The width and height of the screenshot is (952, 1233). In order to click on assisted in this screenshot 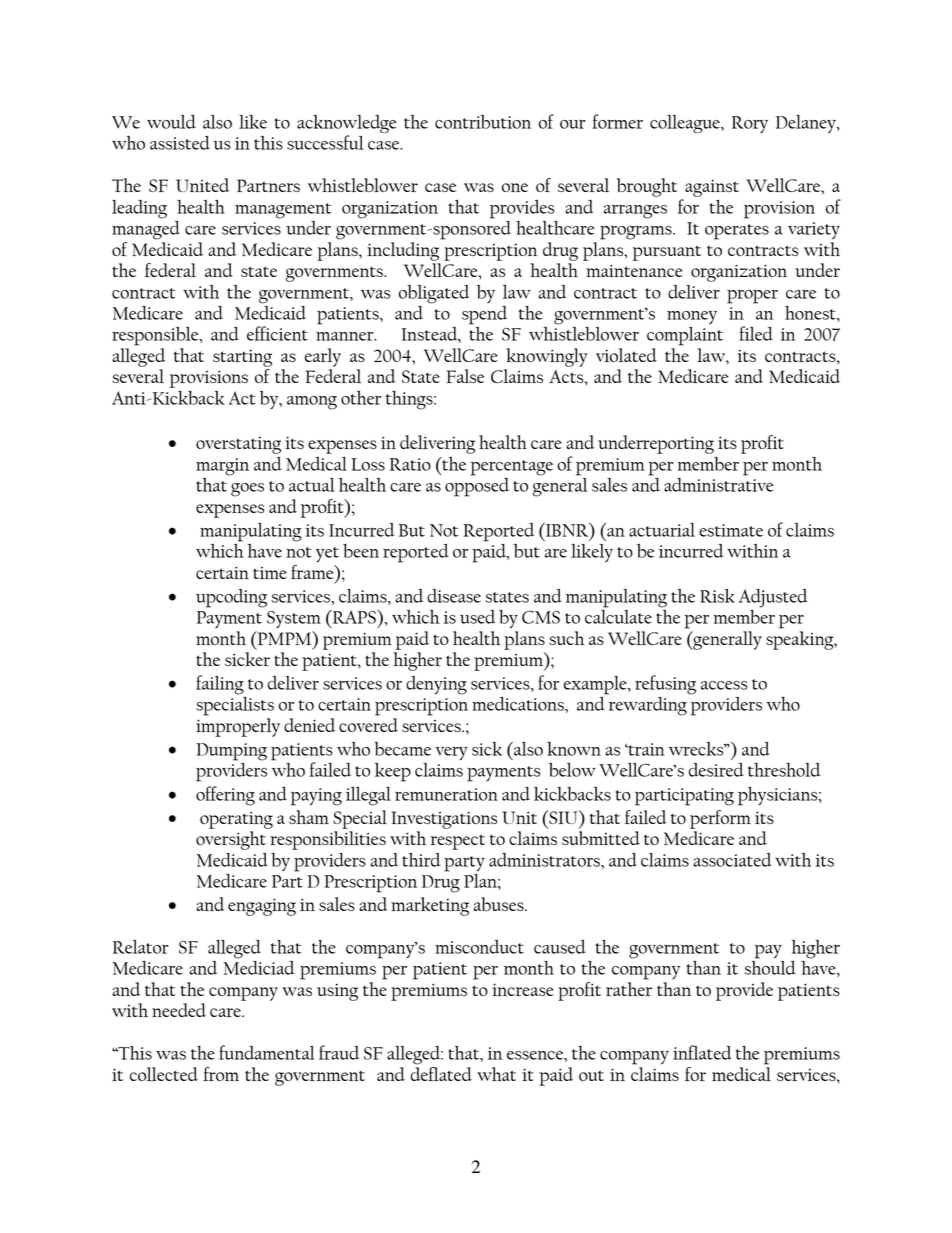, I will do `click(180, 143)`.
